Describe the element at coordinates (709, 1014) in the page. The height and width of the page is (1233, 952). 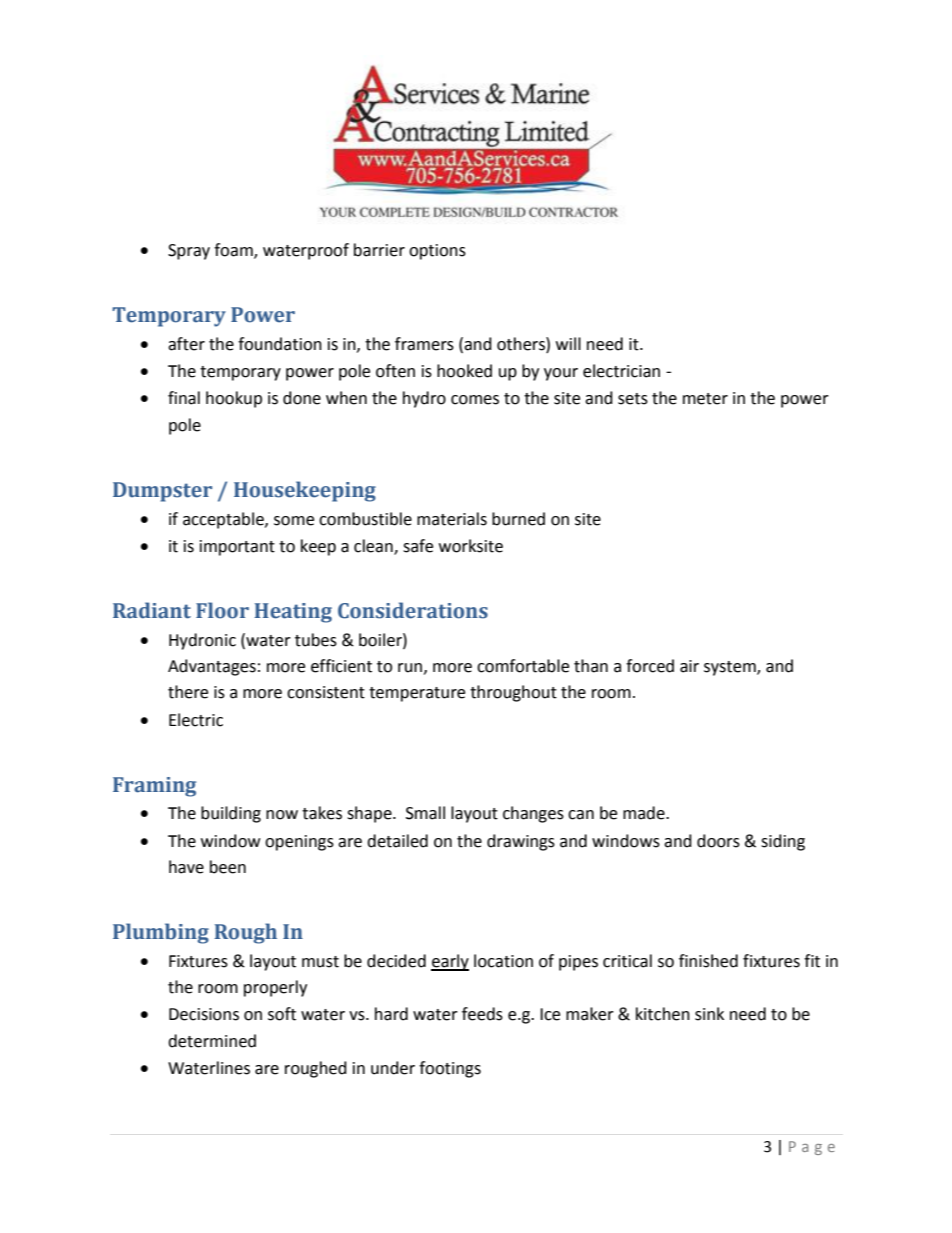
I see `sink` at that location.
